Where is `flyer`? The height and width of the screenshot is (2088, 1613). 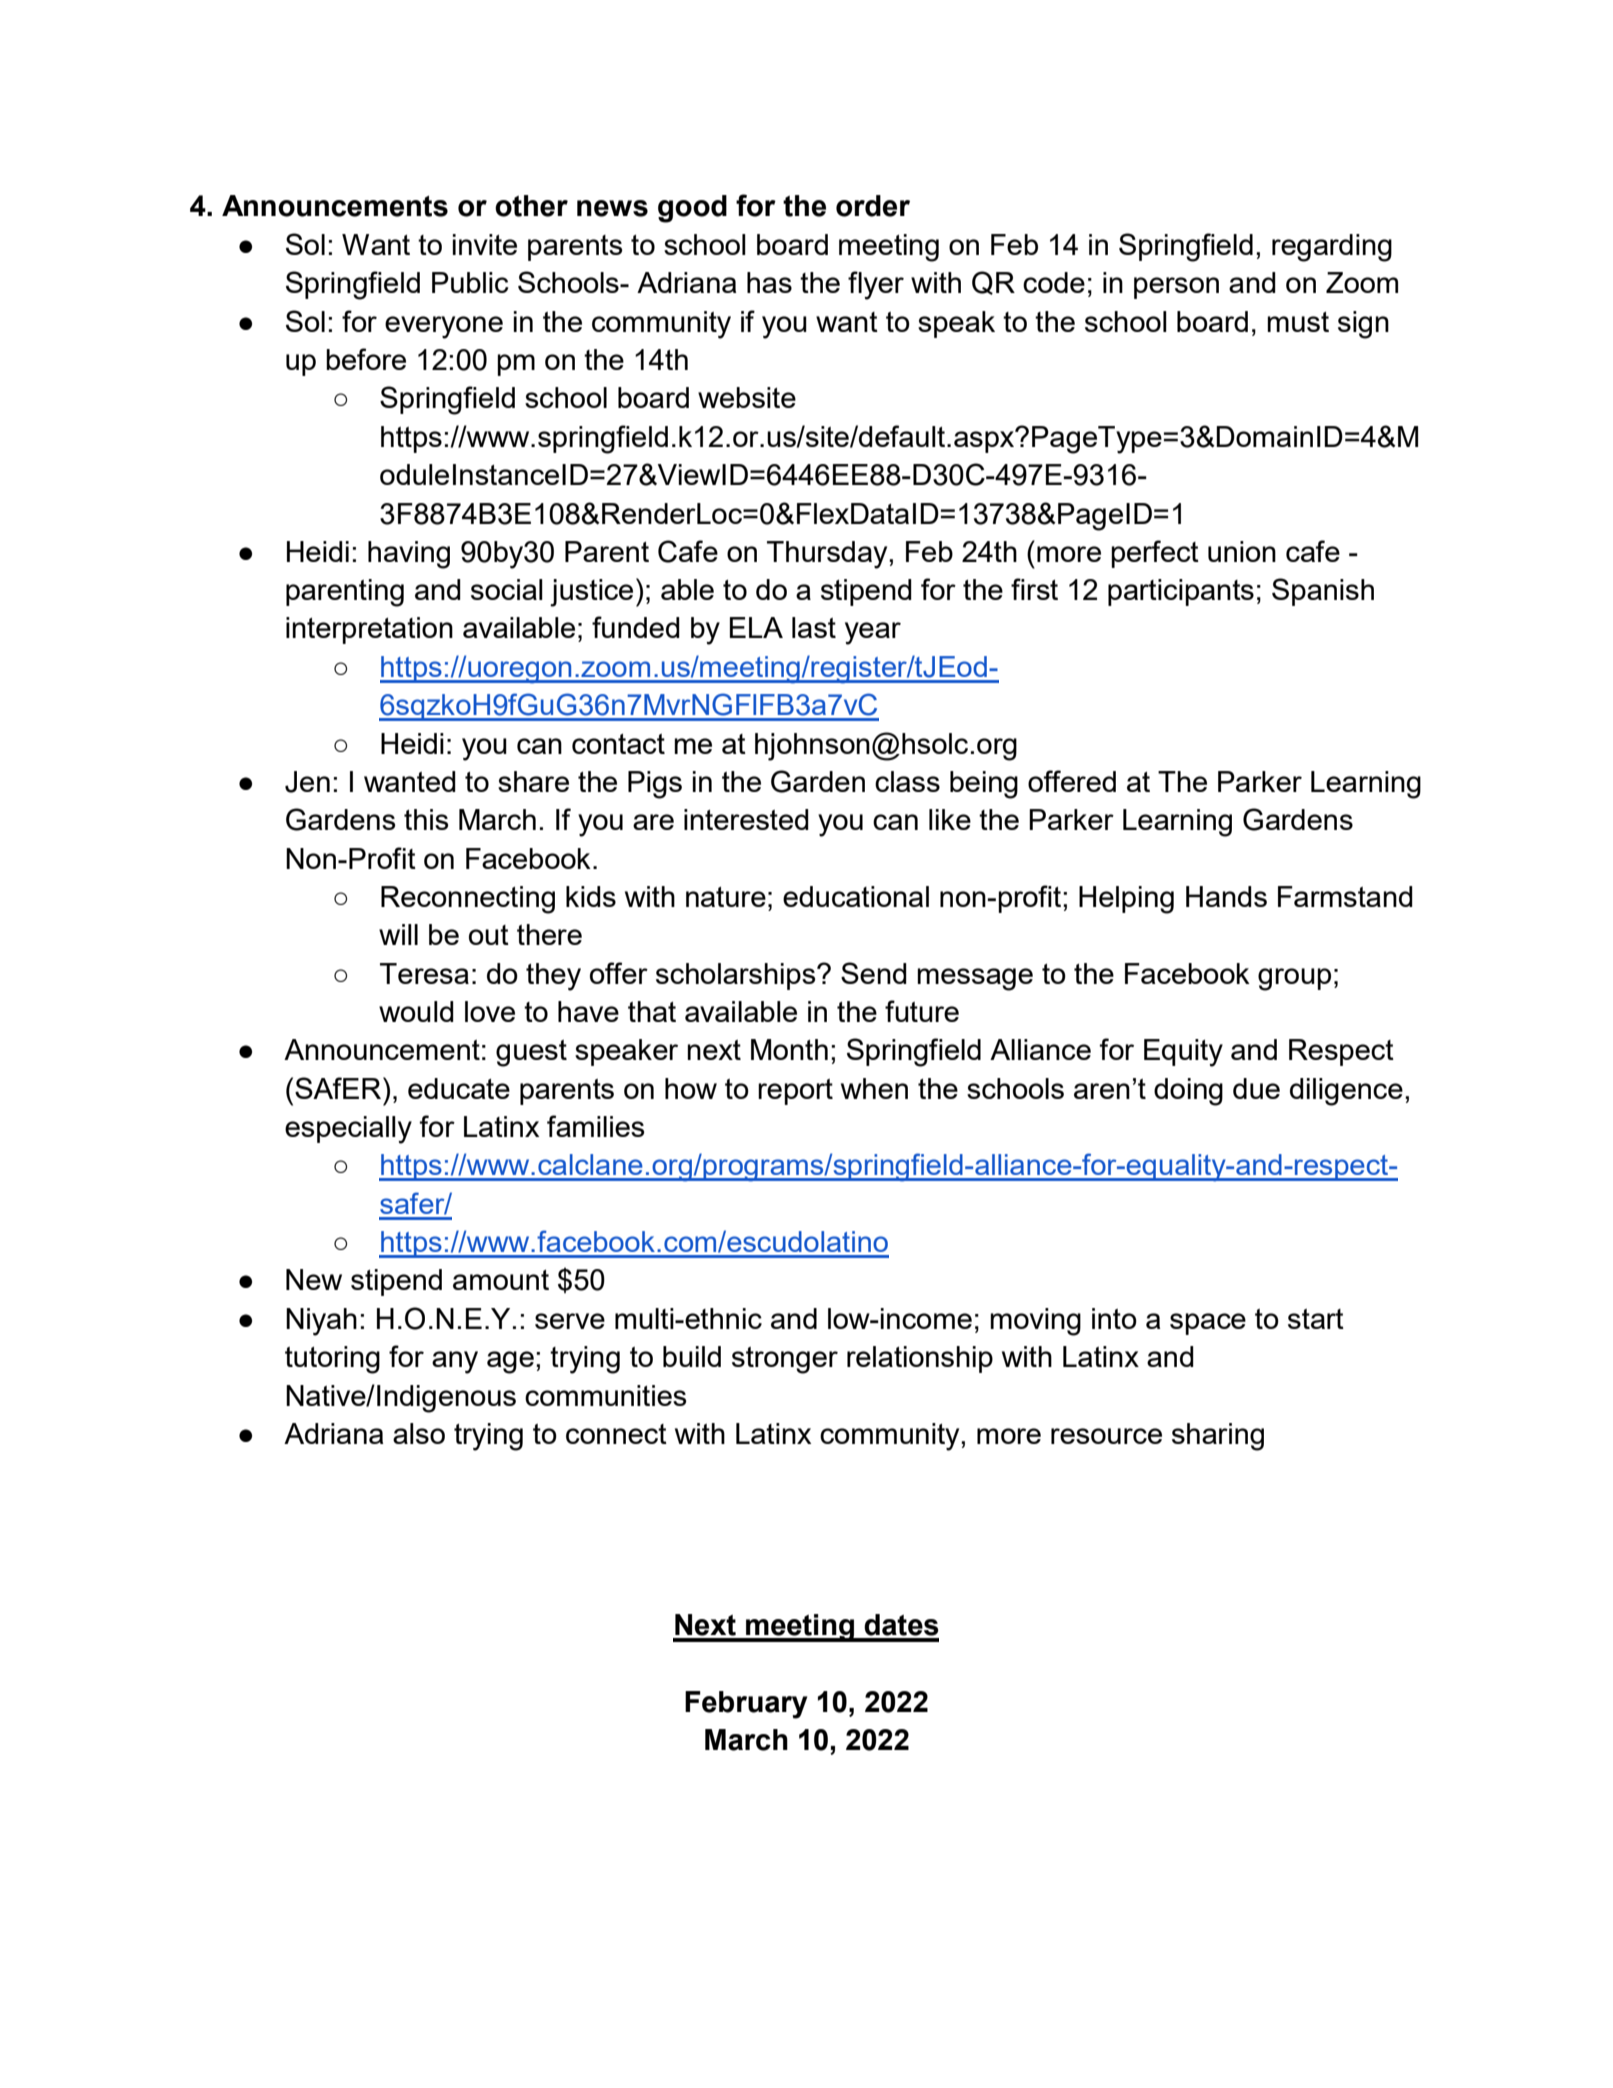
flyer is located at coordinates (876, 285).
